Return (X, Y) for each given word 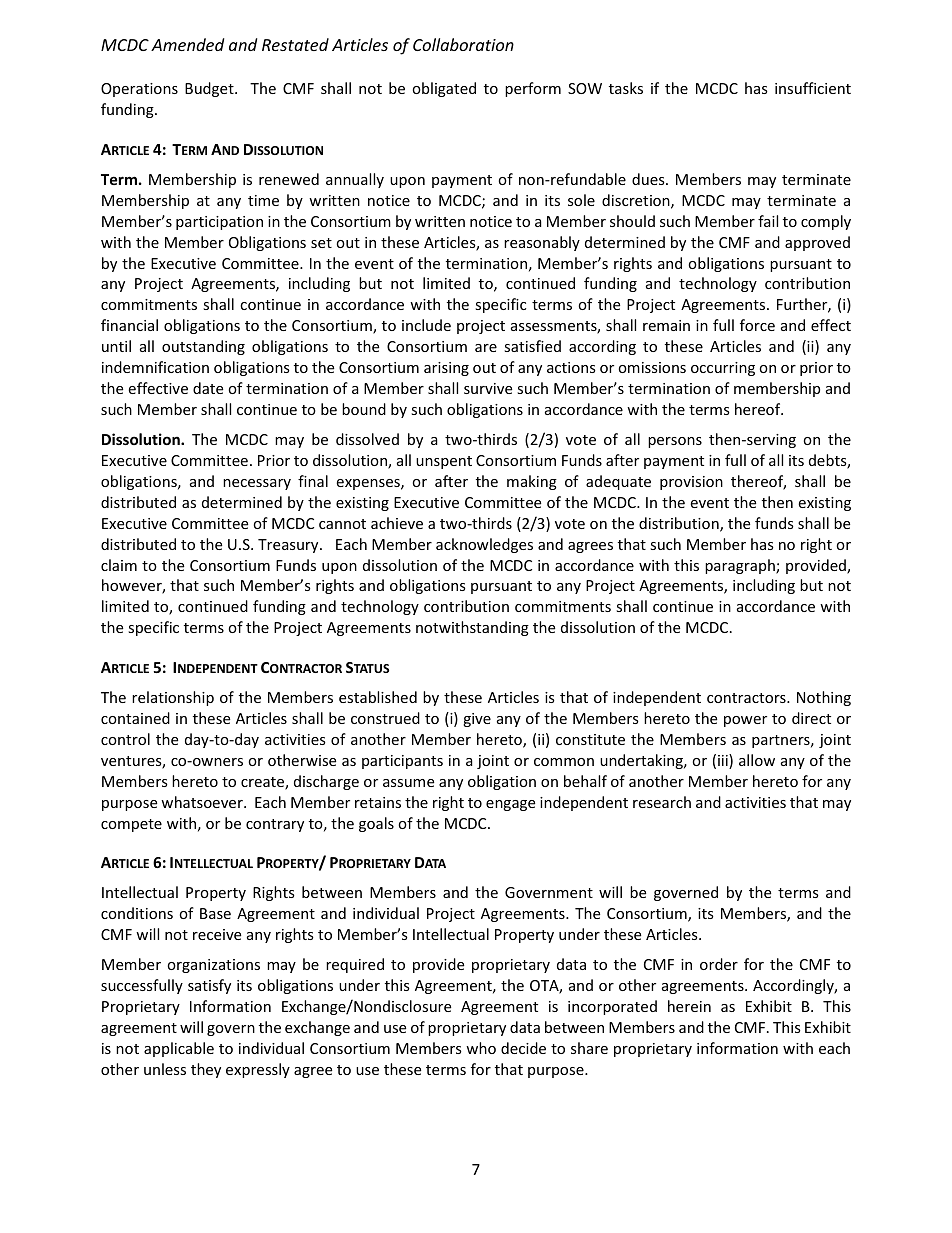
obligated (444, 89)
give (477, 720)
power (745, 721)
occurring (723, 369)
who (481, 1048)
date (208, 388)
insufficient (813, 88)
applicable (179, 1049)
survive (488, 388)
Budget (210, 89)
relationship (173, 698)
